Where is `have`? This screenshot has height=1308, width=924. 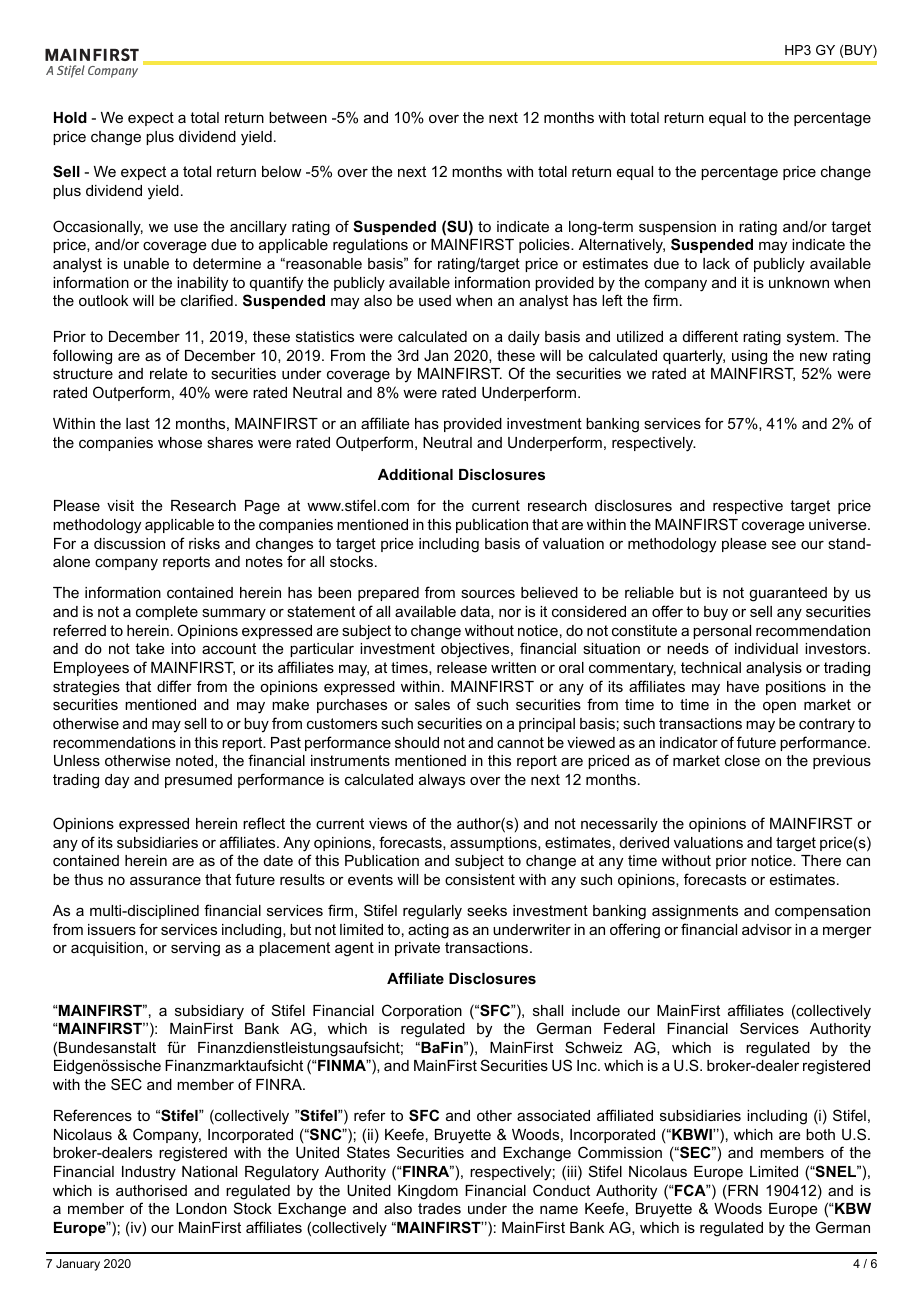
have is located at coordinates (743, 686).
